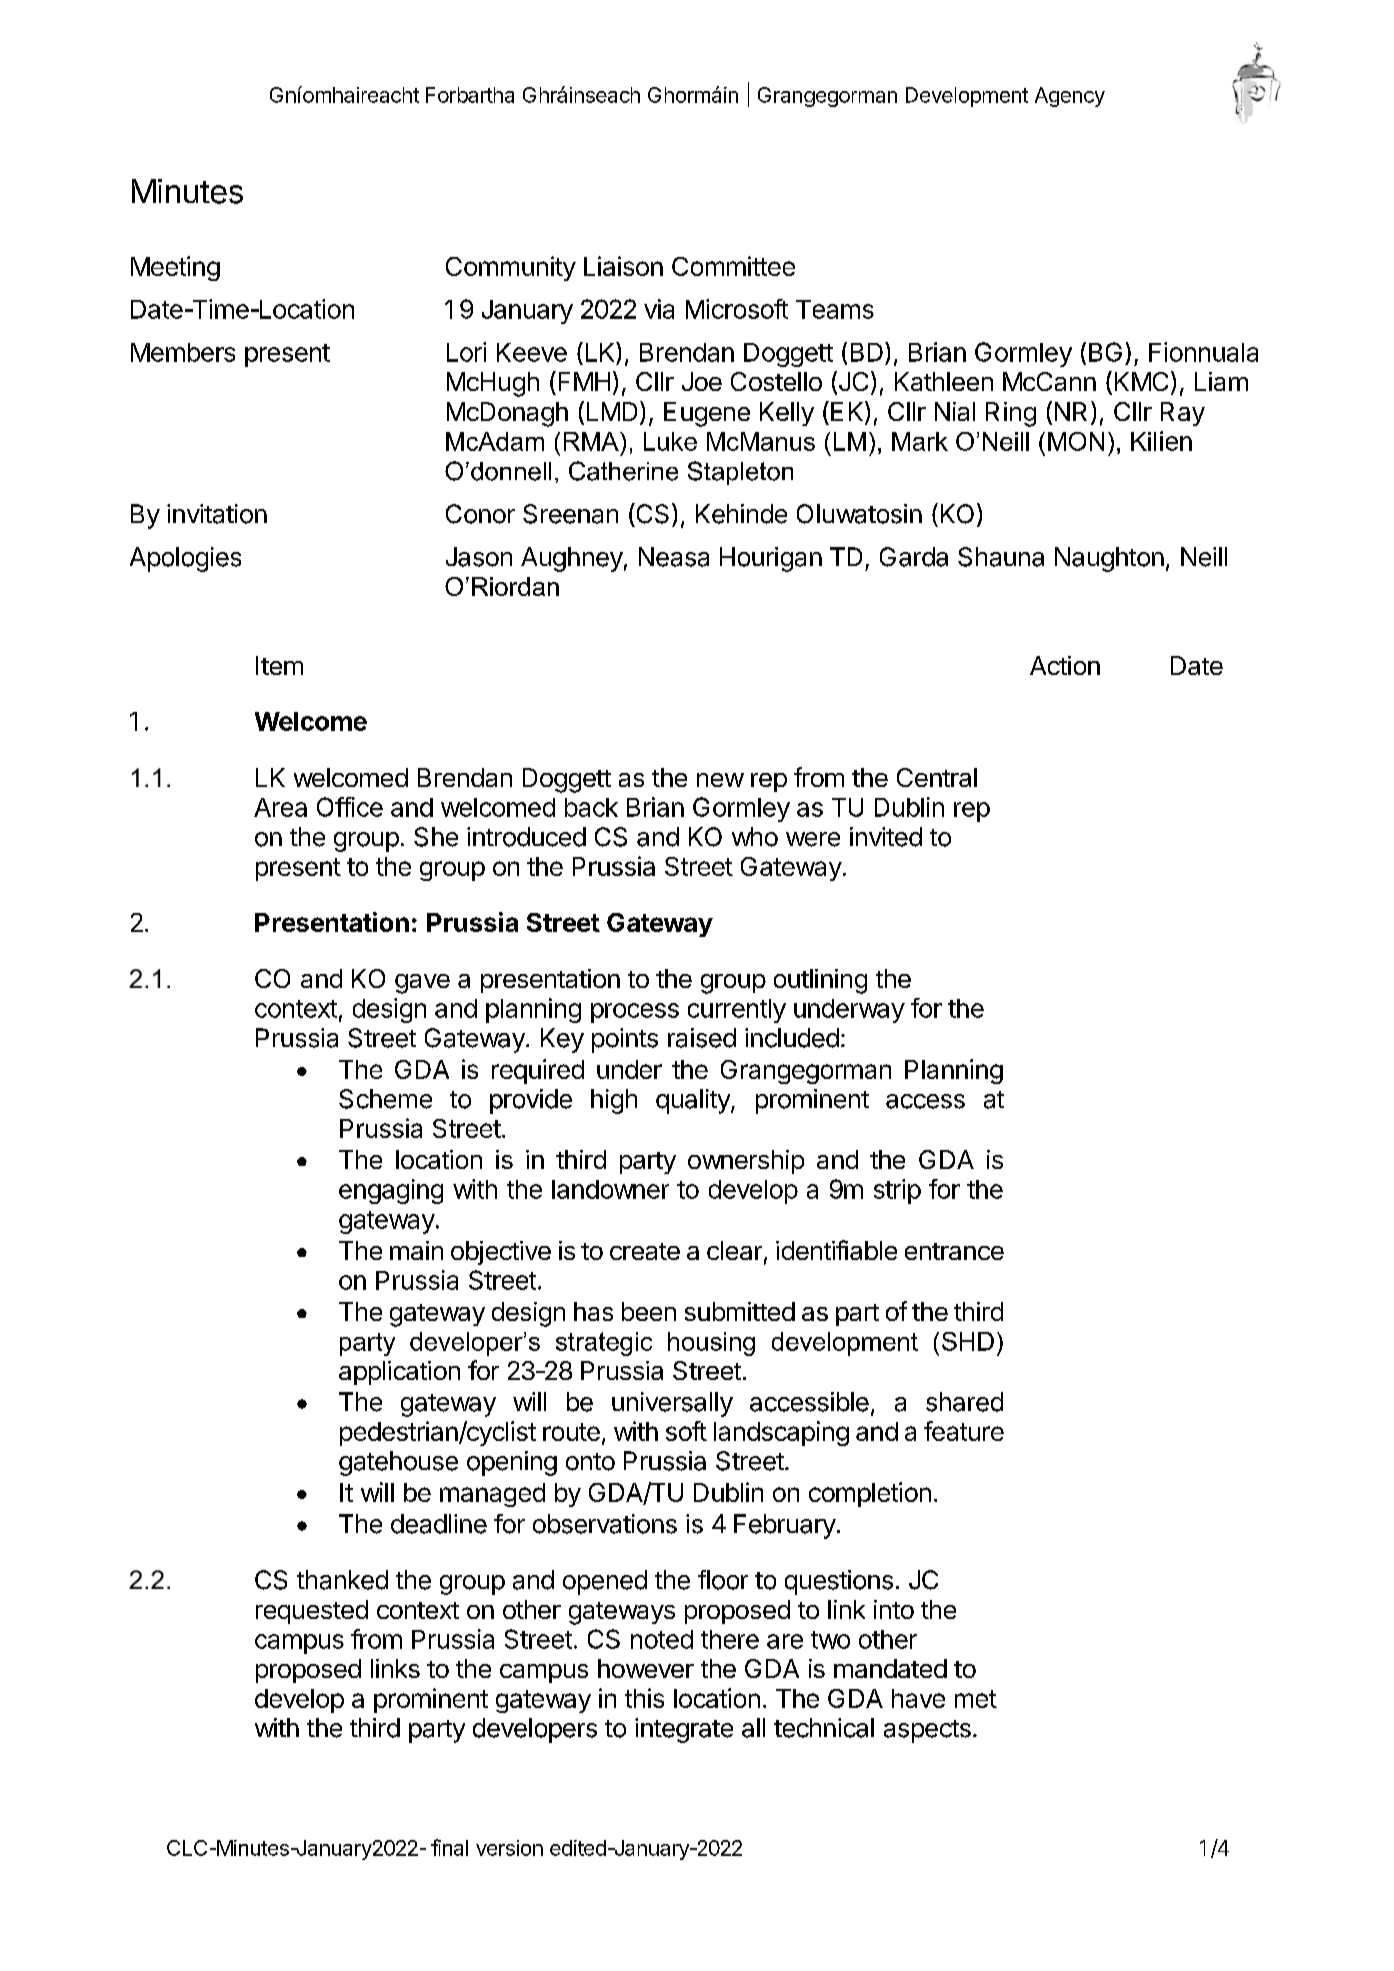 This screenshot has height=1971, width=1394. Describe the element at coordinates (733, 266) in the screenshot. I see `Committee` at that location.
